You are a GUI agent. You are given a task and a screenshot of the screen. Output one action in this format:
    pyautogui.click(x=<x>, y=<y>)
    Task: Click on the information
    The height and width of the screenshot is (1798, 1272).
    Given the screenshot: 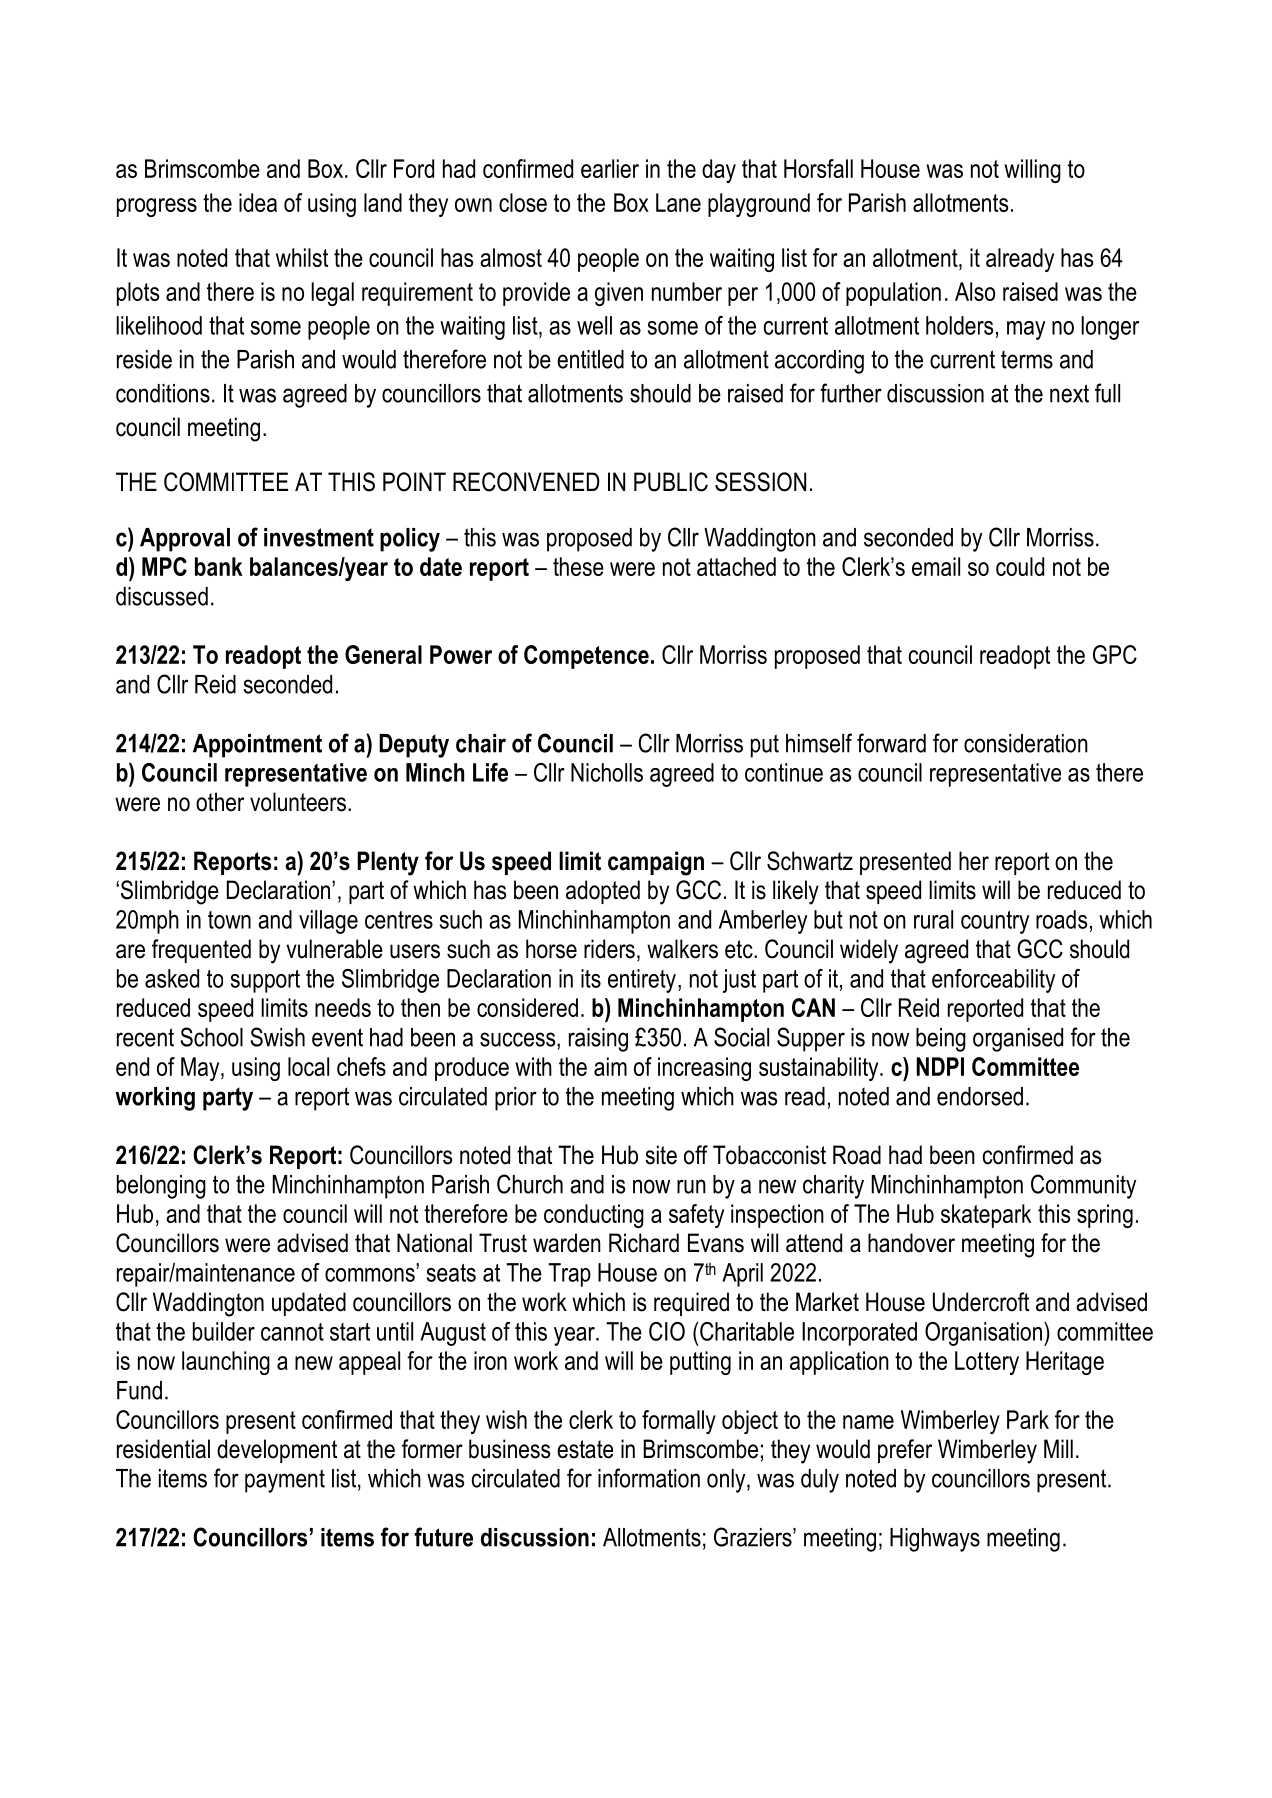 What is the action you would take?
    pyautogui.click(x=649, y=1478)
